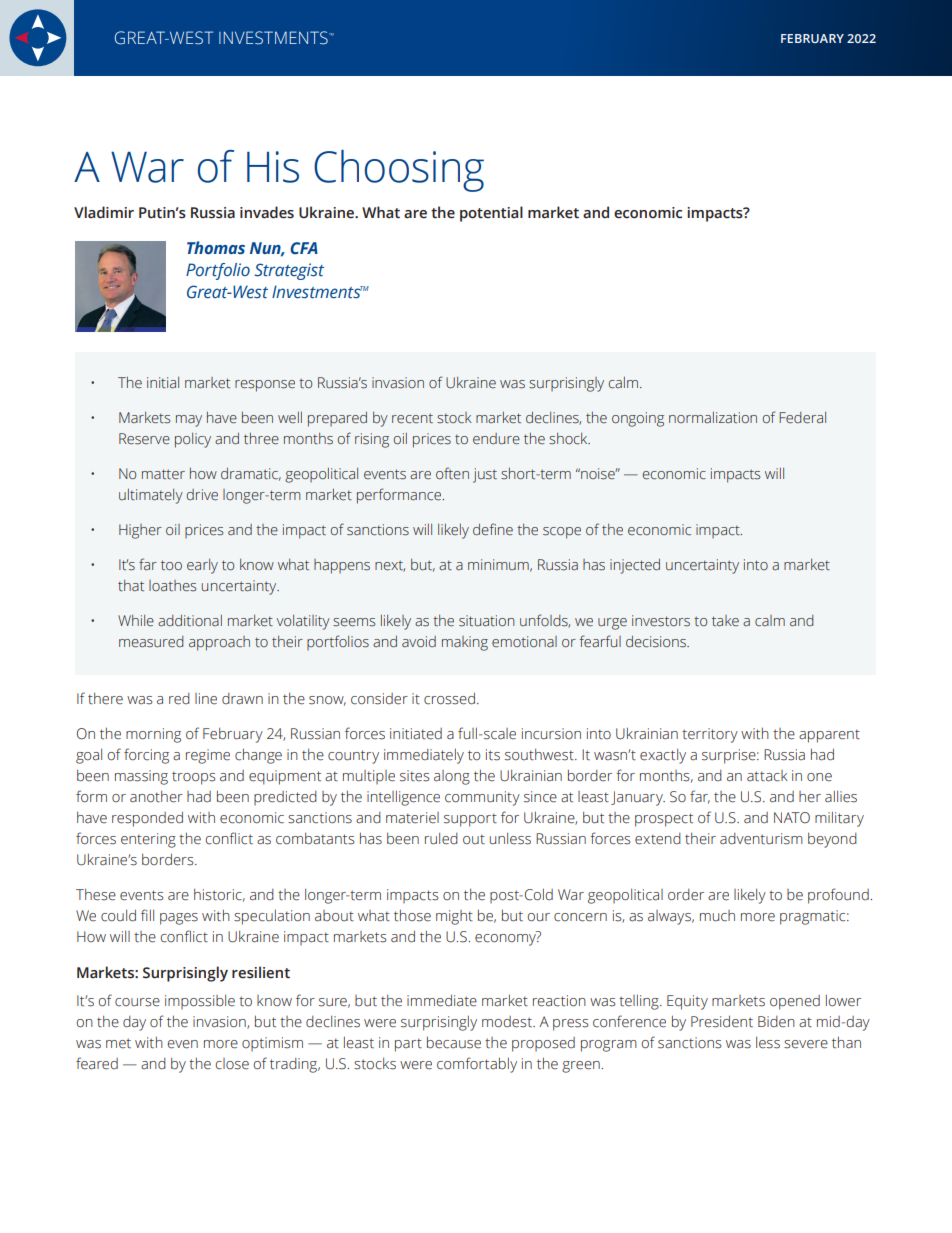 This image has height=1233, width=952. Describe the element at coordinates (717, 916) in the image. I see `much` at that location.
